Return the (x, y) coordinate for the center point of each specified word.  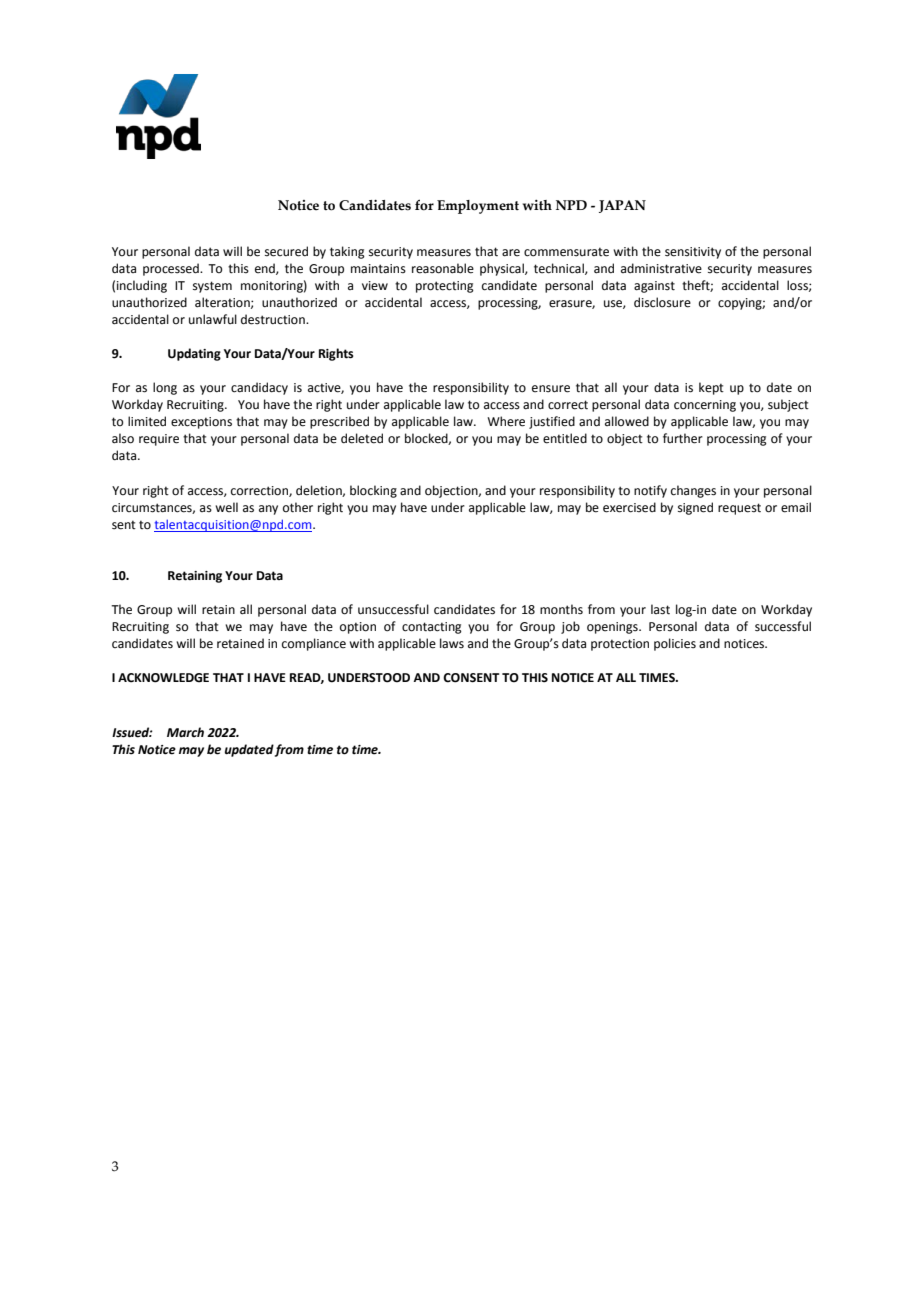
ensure (551, 389)
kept (711, 388)
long (165, 388)
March (185, 732)
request (739, 509)
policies (675, 644)
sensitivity (693, 253)
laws (452, 643)
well (226, 507)
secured (286, 251)
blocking (373, 491)
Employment (478, 207)
